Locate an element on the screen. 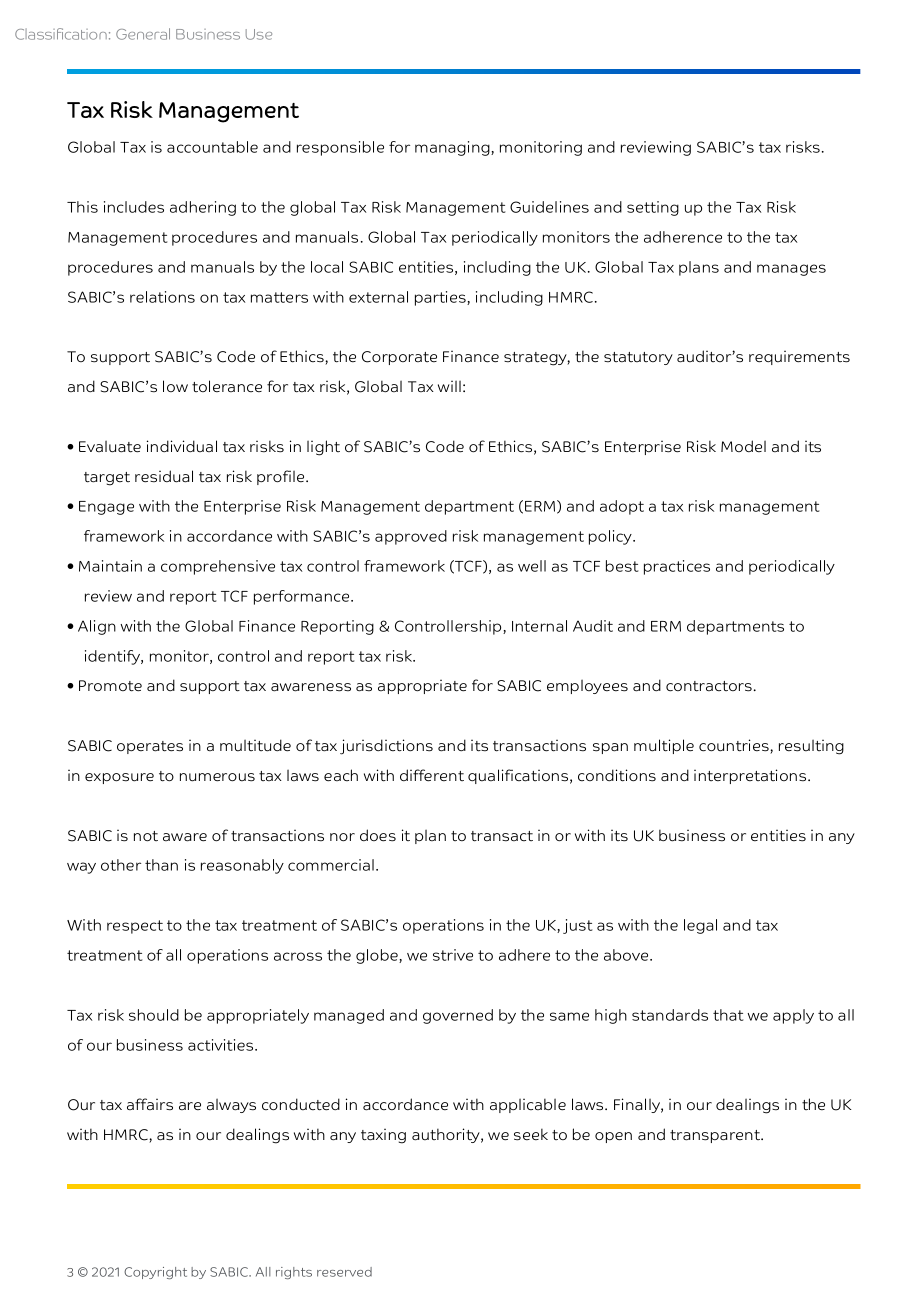 The image size is (924, 1308). reserved is located at coordinates (344, 1272).
